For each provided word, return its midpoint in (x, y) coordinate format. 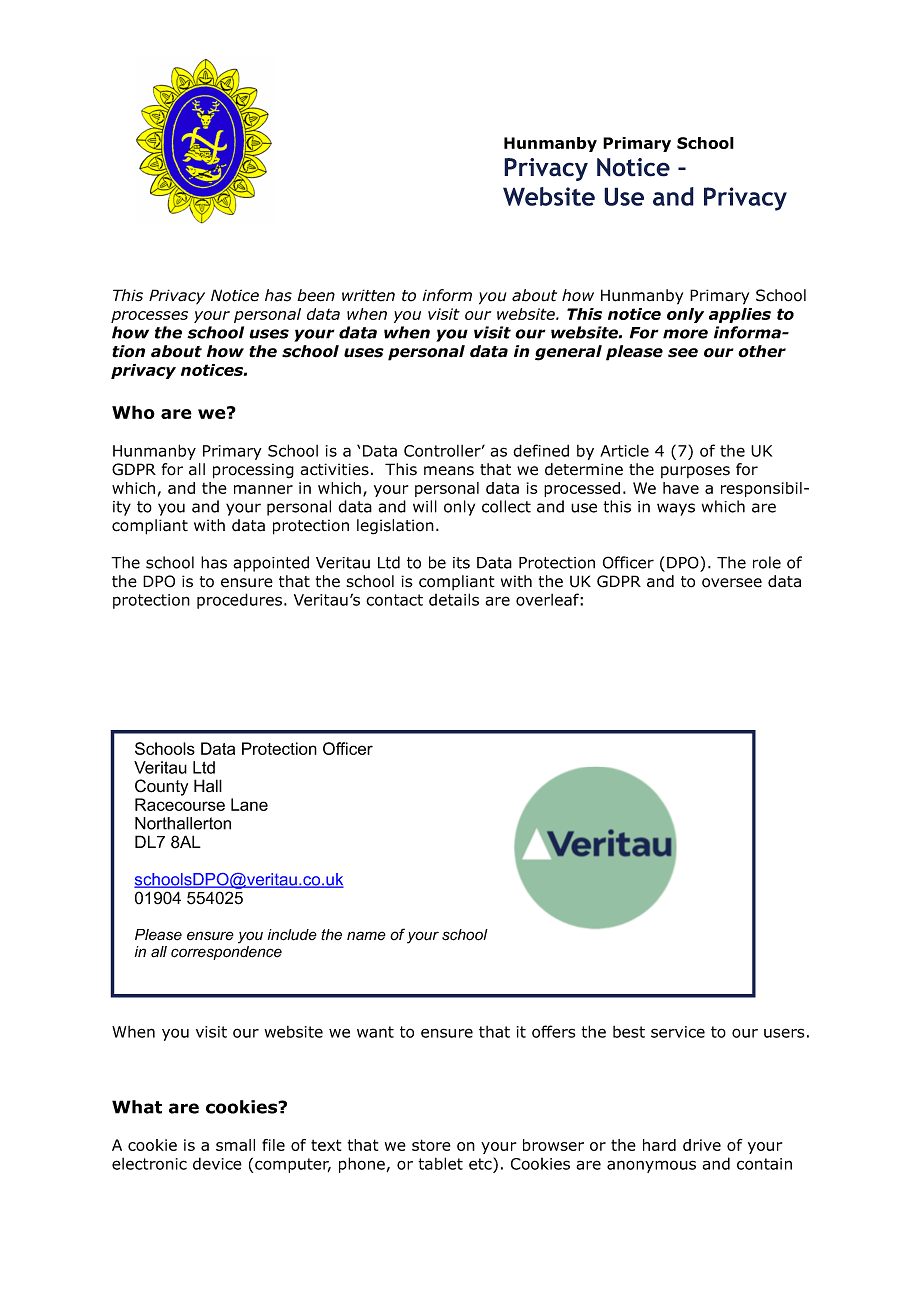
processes (149, 317)
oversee (732, 583)
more (685, 334)
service (678, 1032)
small (235, 1145)
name (366, 936)
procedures (239, 601)
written (368, 295)
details (454, 599)
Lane (249, 804)
